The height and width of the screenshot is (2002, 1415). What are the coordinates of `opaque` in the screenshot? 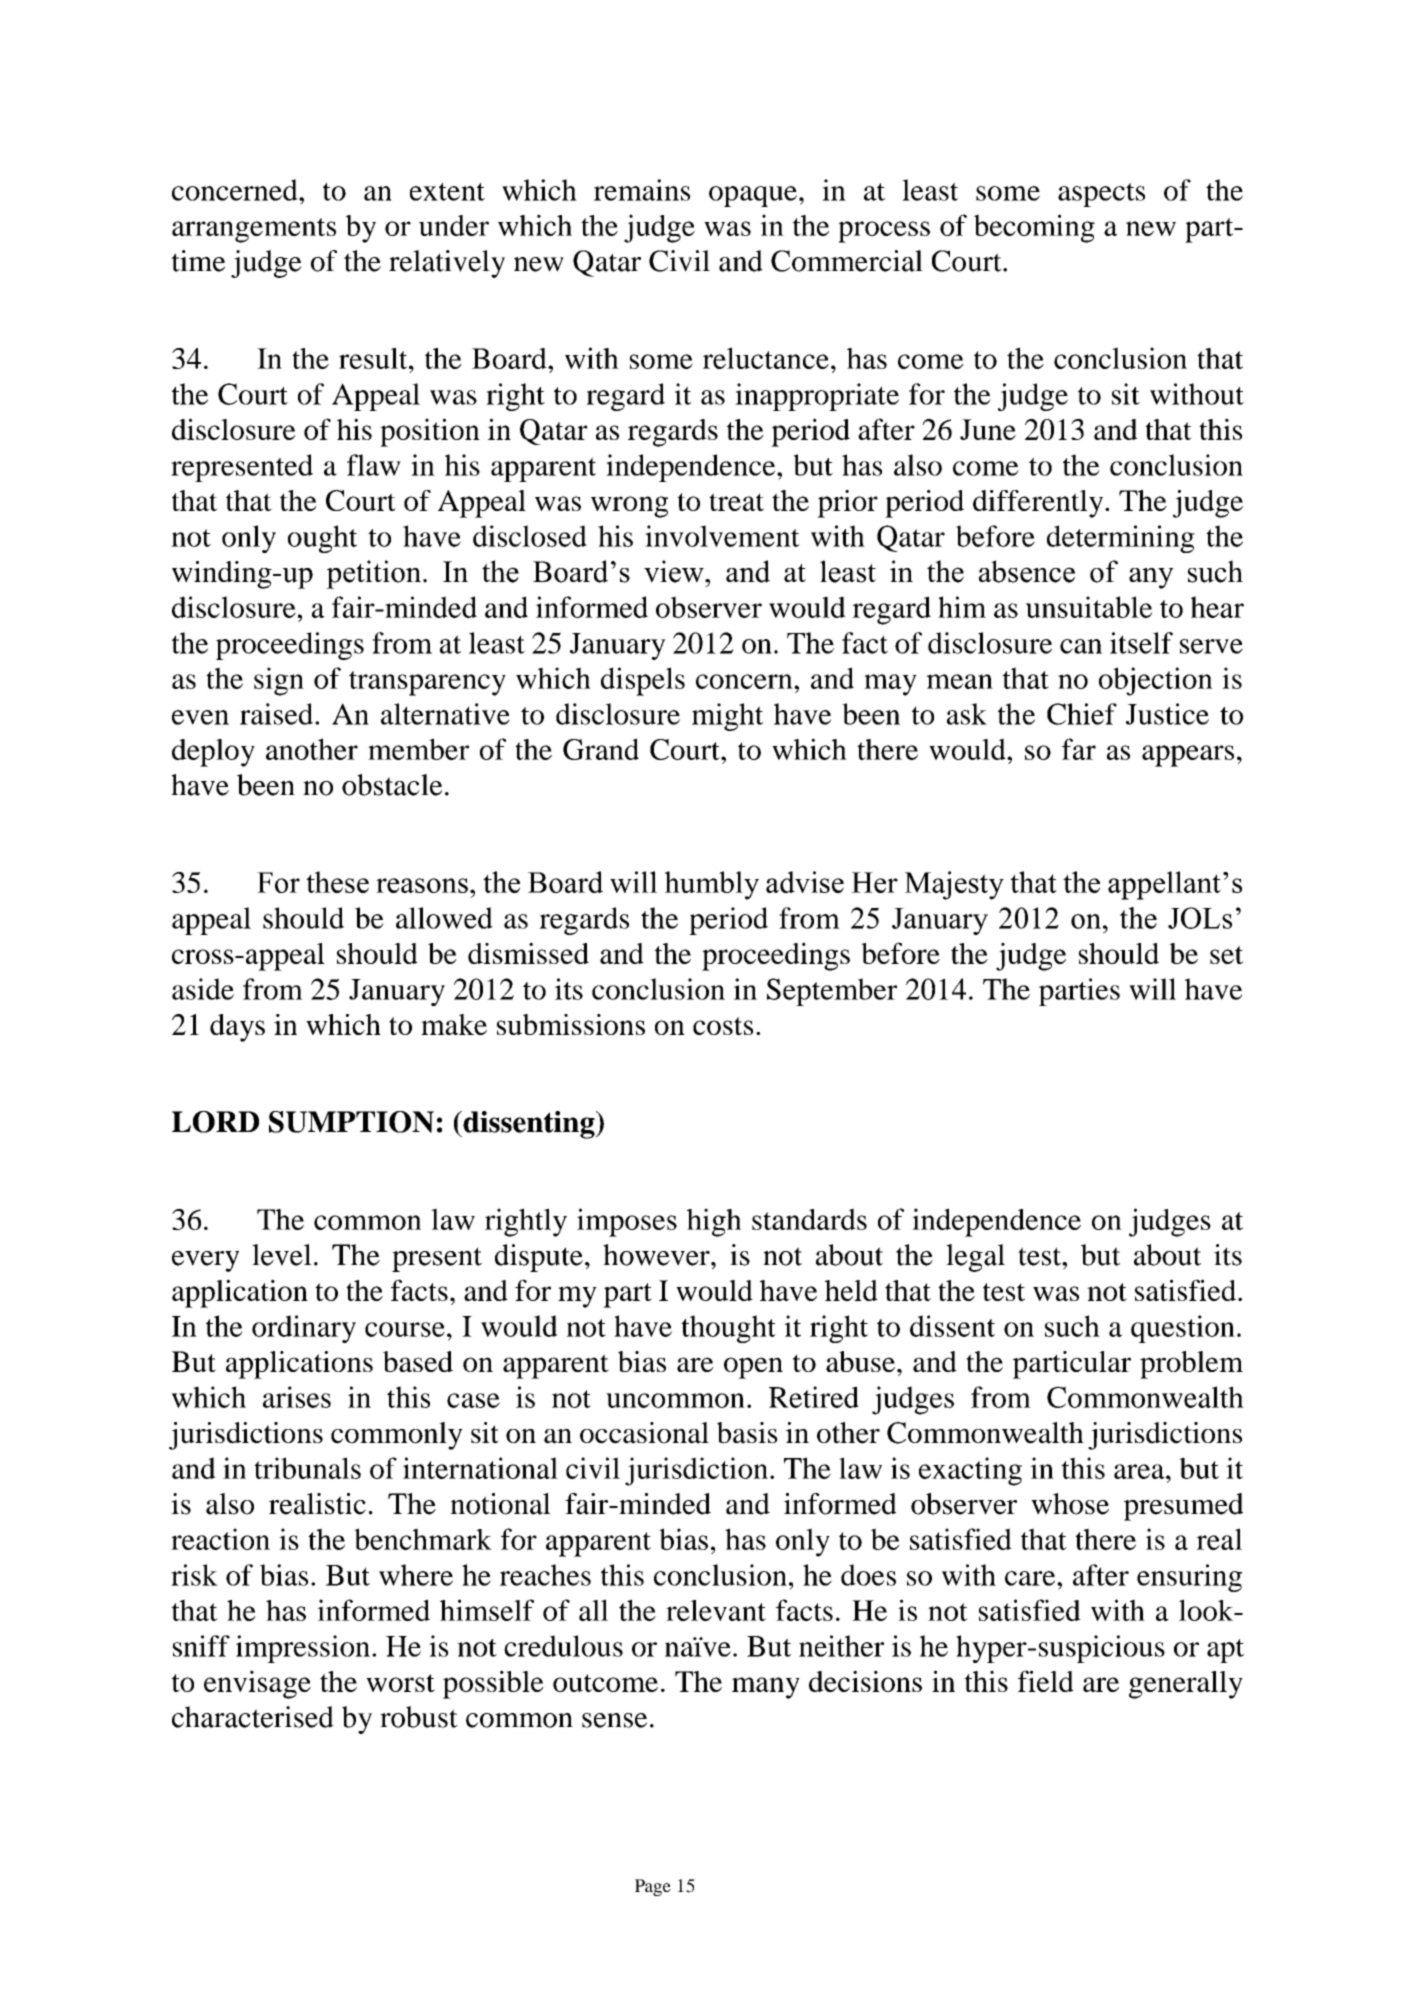 It's located at (753, 196).
